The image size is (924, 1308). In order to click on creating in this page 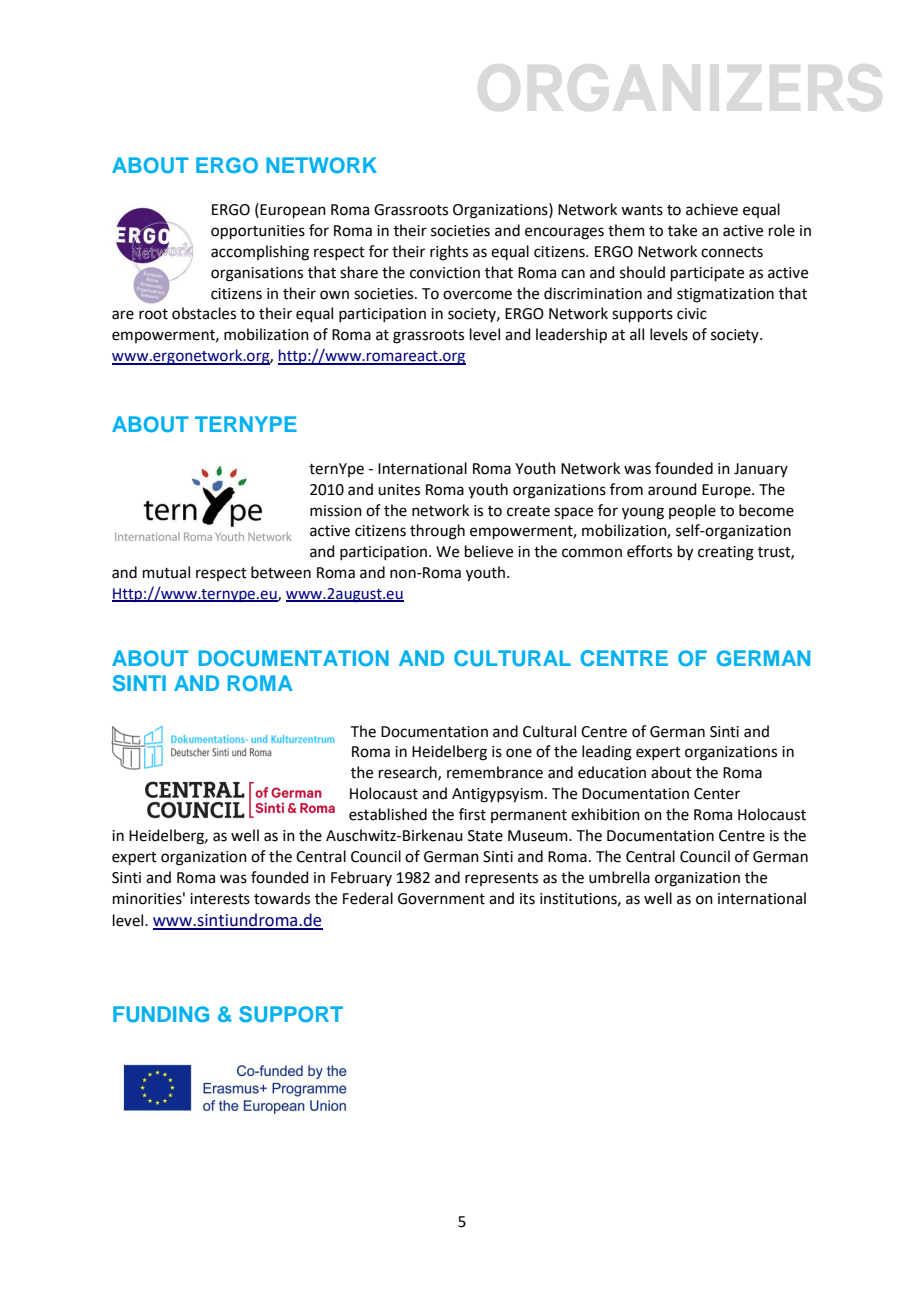, I will do `click(726, 553)`.
